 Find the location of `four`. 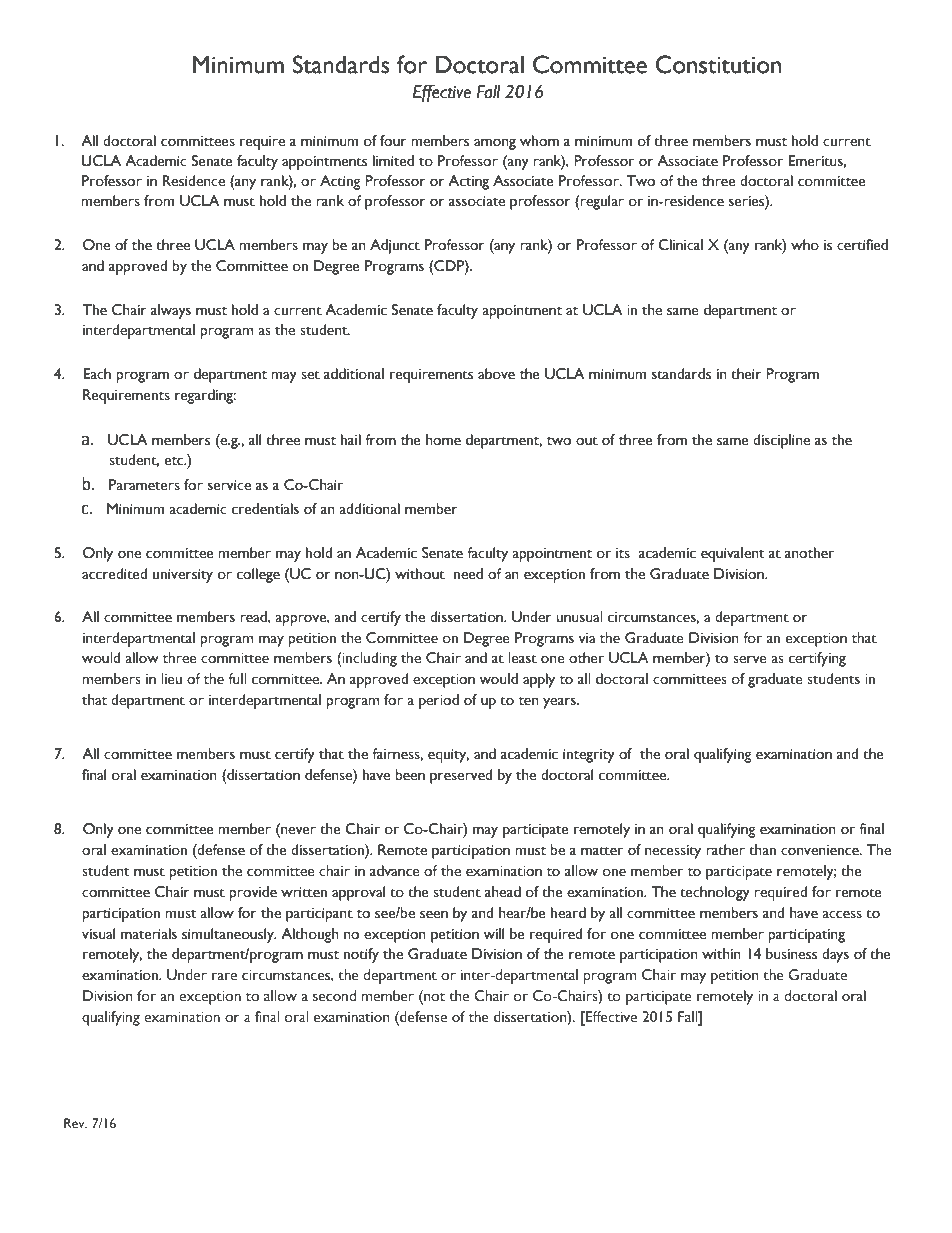

four is located at coordinates (393, 141).
